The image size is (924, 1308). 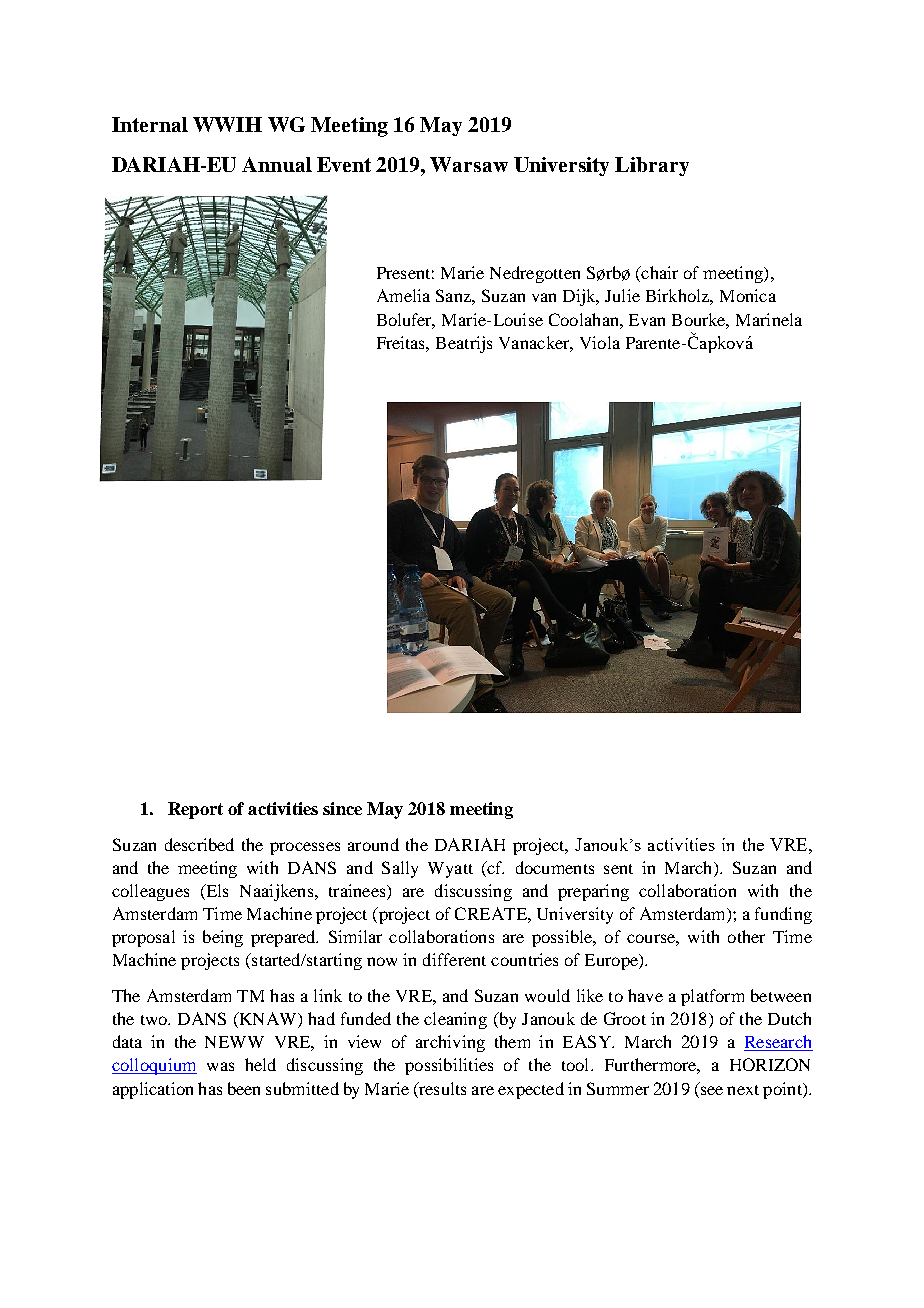 What do you see at coordinates (150, 124) in the image?
I see `Internal` at bounding box center [150, 124].
